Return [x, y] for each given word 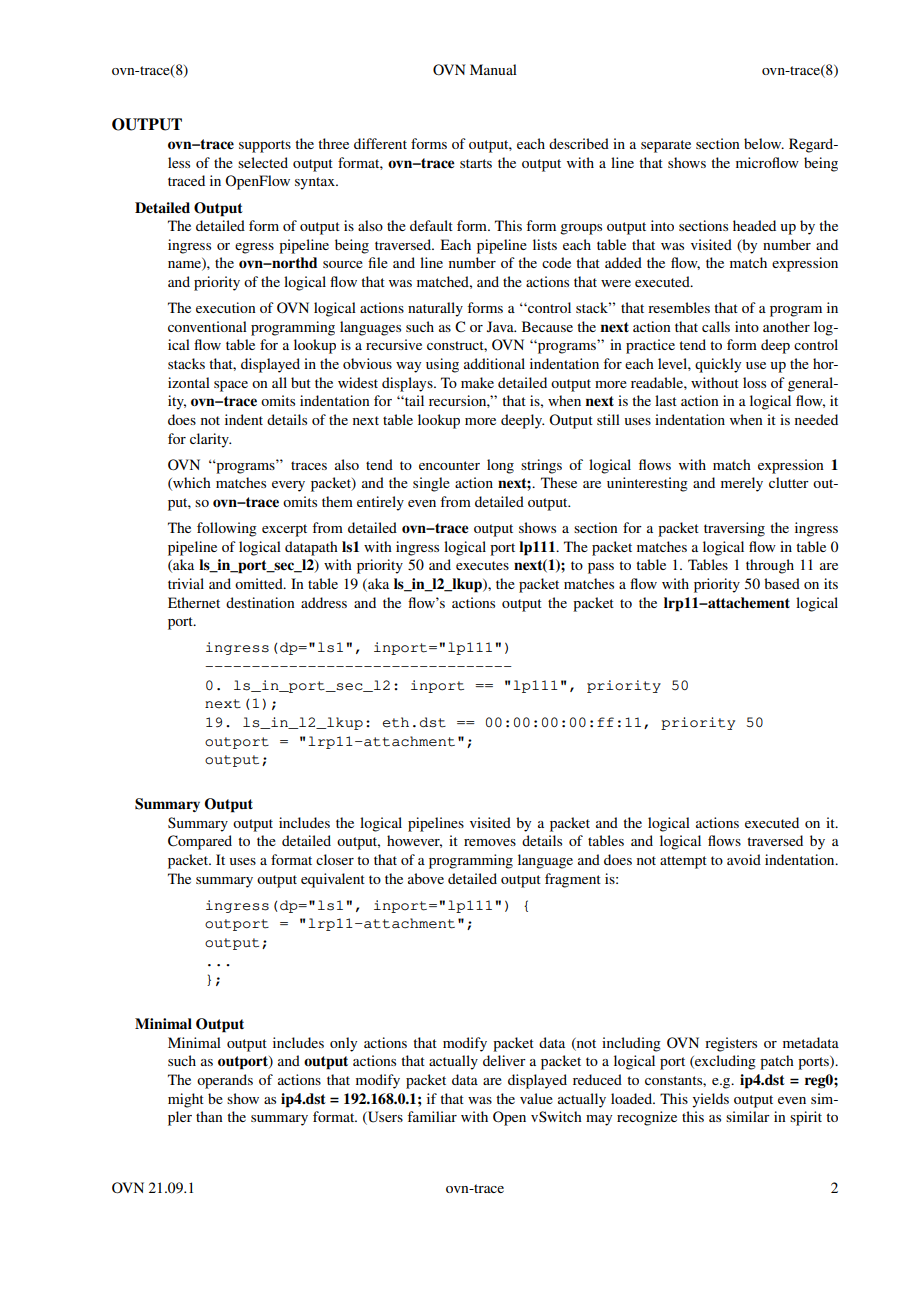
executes [482, 565]
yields [710, 1100]
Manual [493, 69]
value [536, 1098]
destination [260, 602]
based [782, 583]
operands [225, 1081]
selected [263, 162]
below [764, 143]
